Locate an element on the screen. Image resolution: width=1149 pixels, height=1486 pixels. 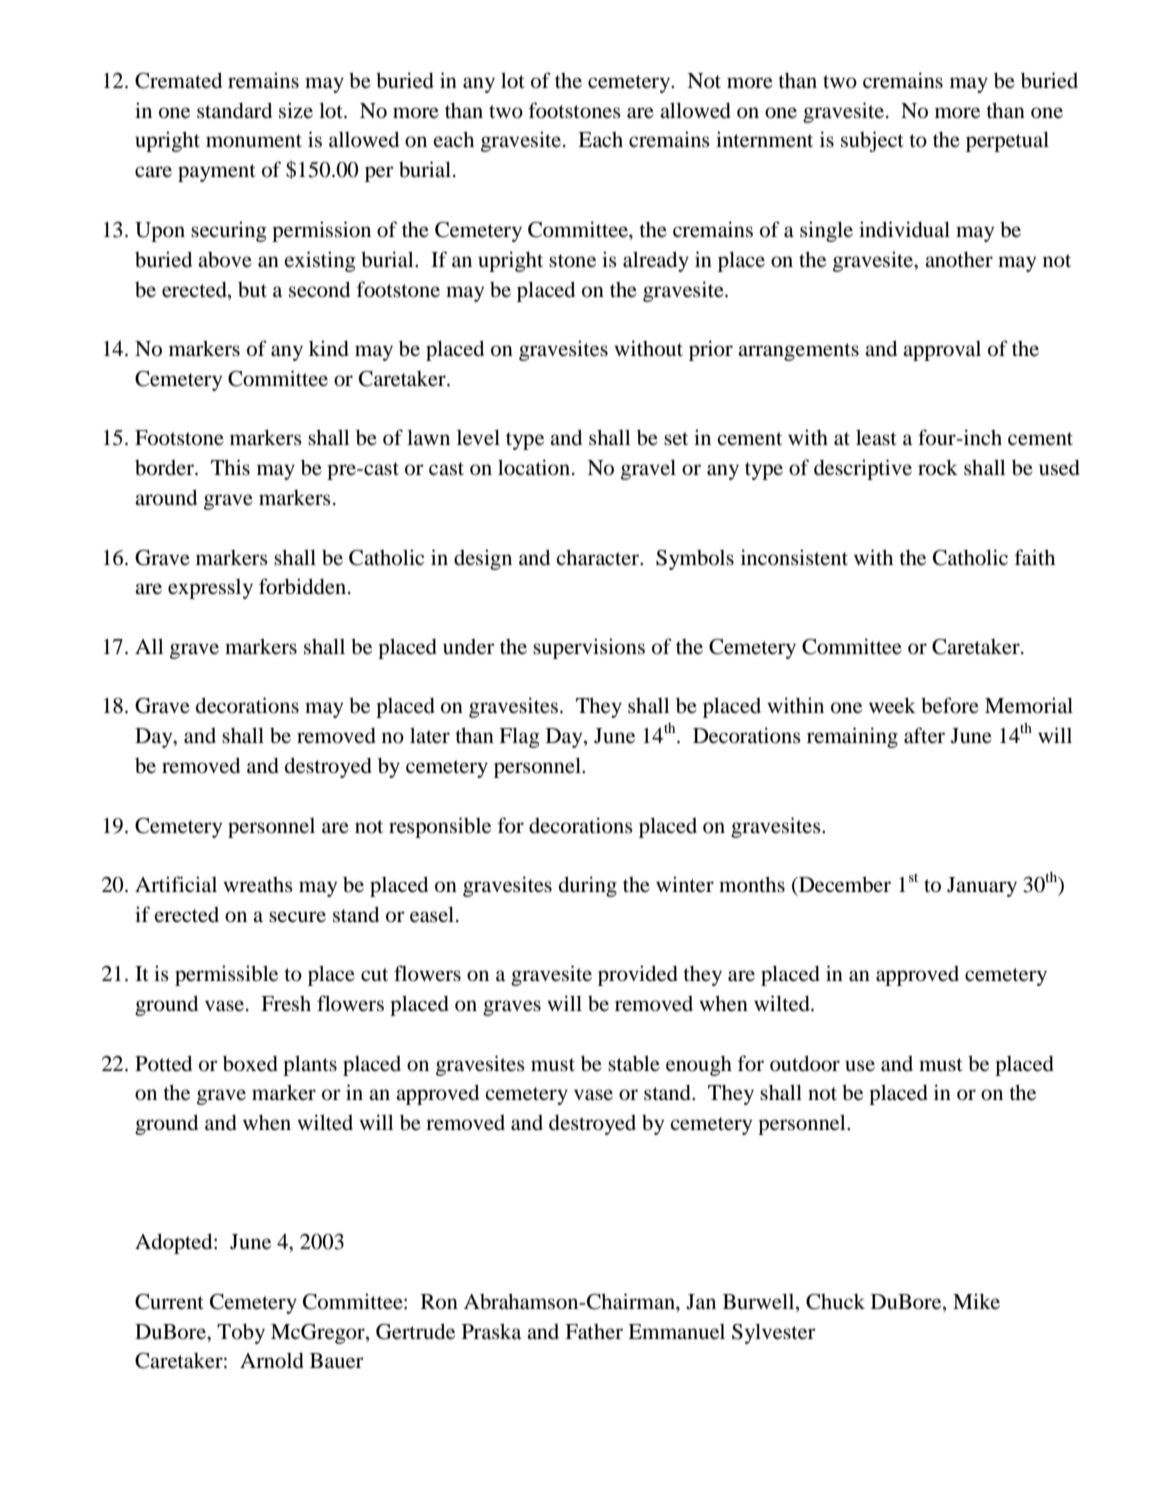
perpetual is located at coordinates (1007, 141).
